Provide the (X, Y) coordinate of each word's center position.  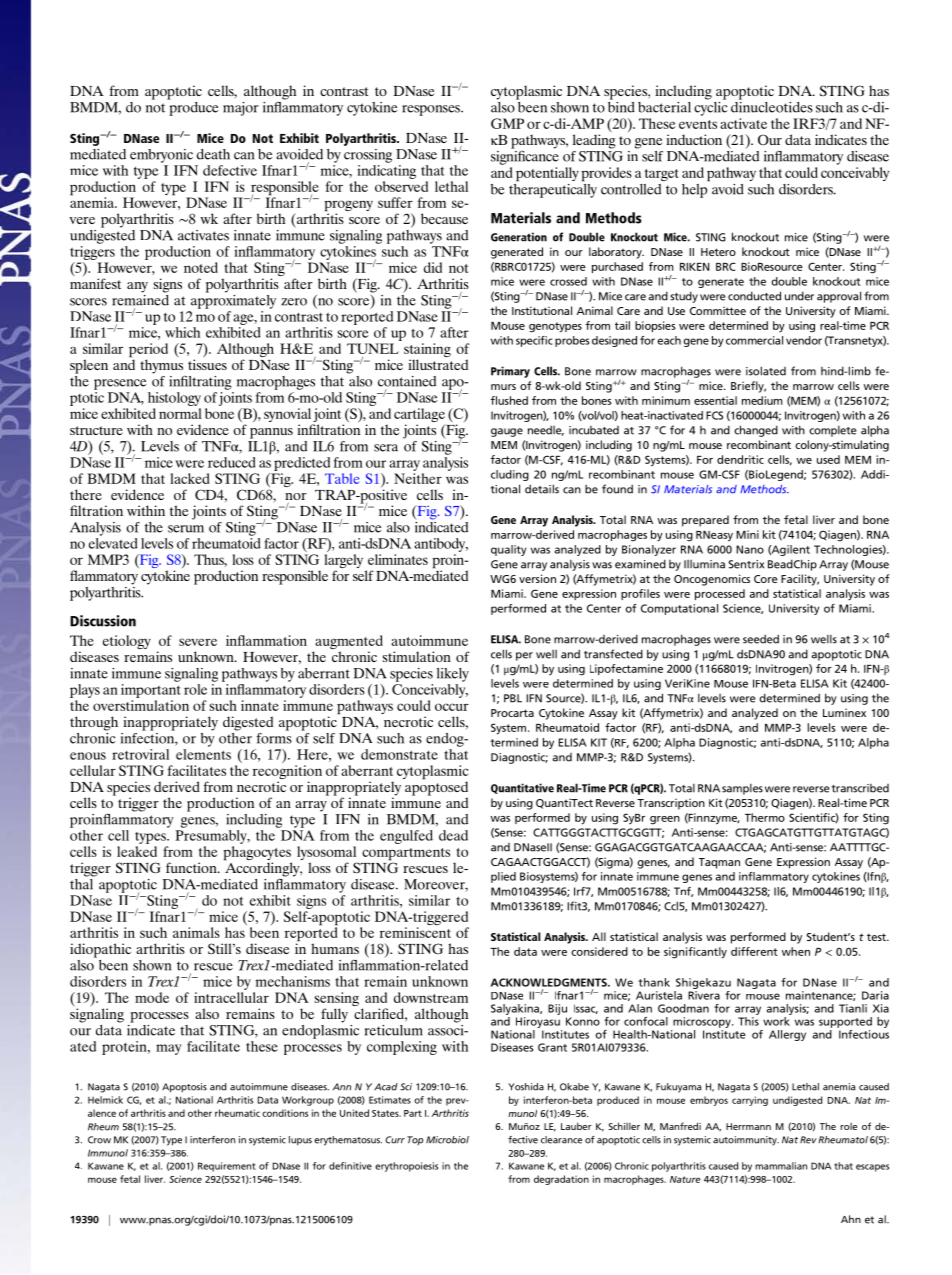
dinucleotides (772, 106)
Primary (510, 372)
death (213, 154)
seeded (761, 639)
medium (762, 400)
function (192, 867)
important (151, 691)
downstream (431, 997)
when (796, 951)
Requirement (227, 1167)
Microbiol (447, 1140)
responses (432, 110)
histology (174, 399)
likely (453, 675)
